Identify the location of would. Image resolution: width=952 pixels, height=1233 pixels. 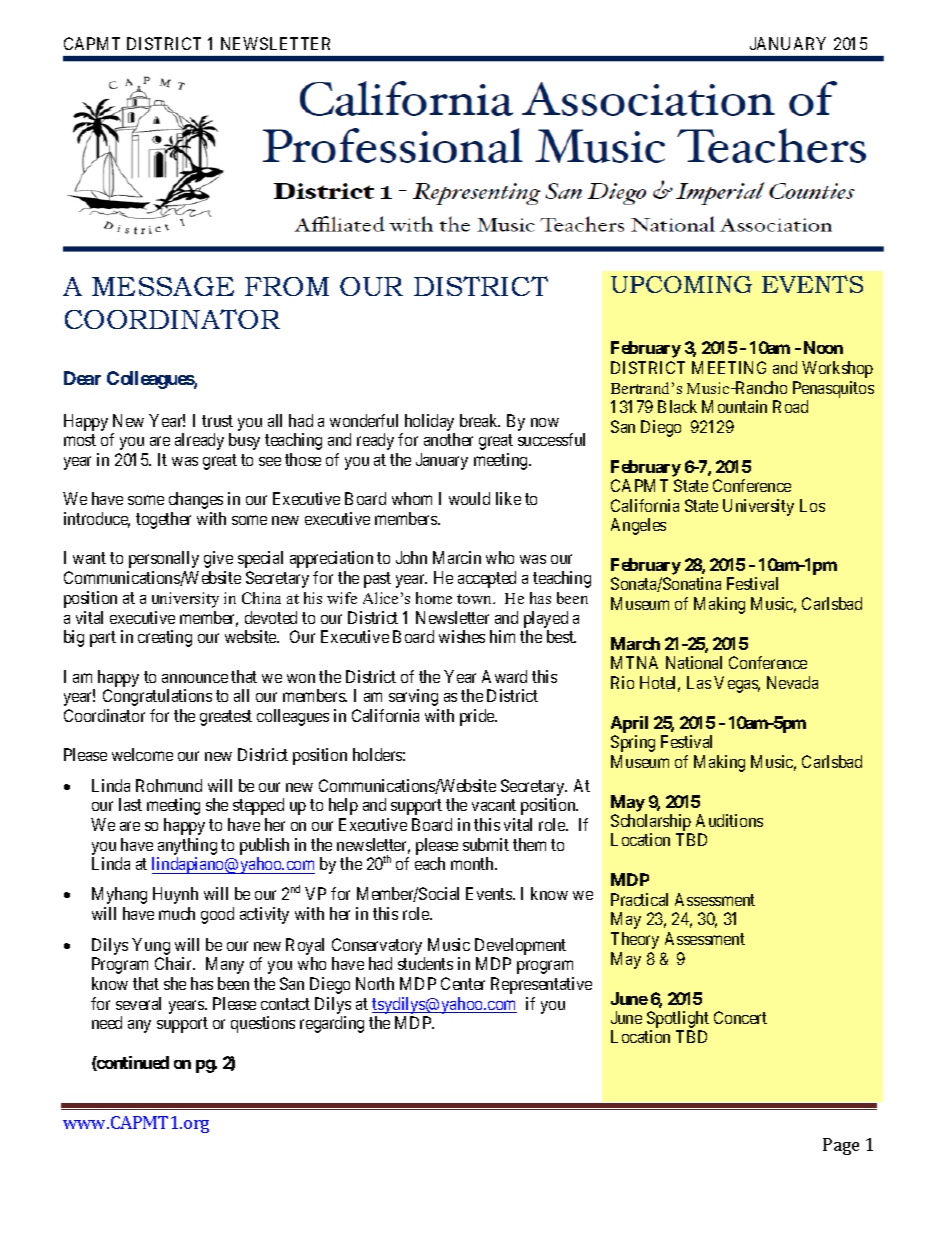
(469, 498).
